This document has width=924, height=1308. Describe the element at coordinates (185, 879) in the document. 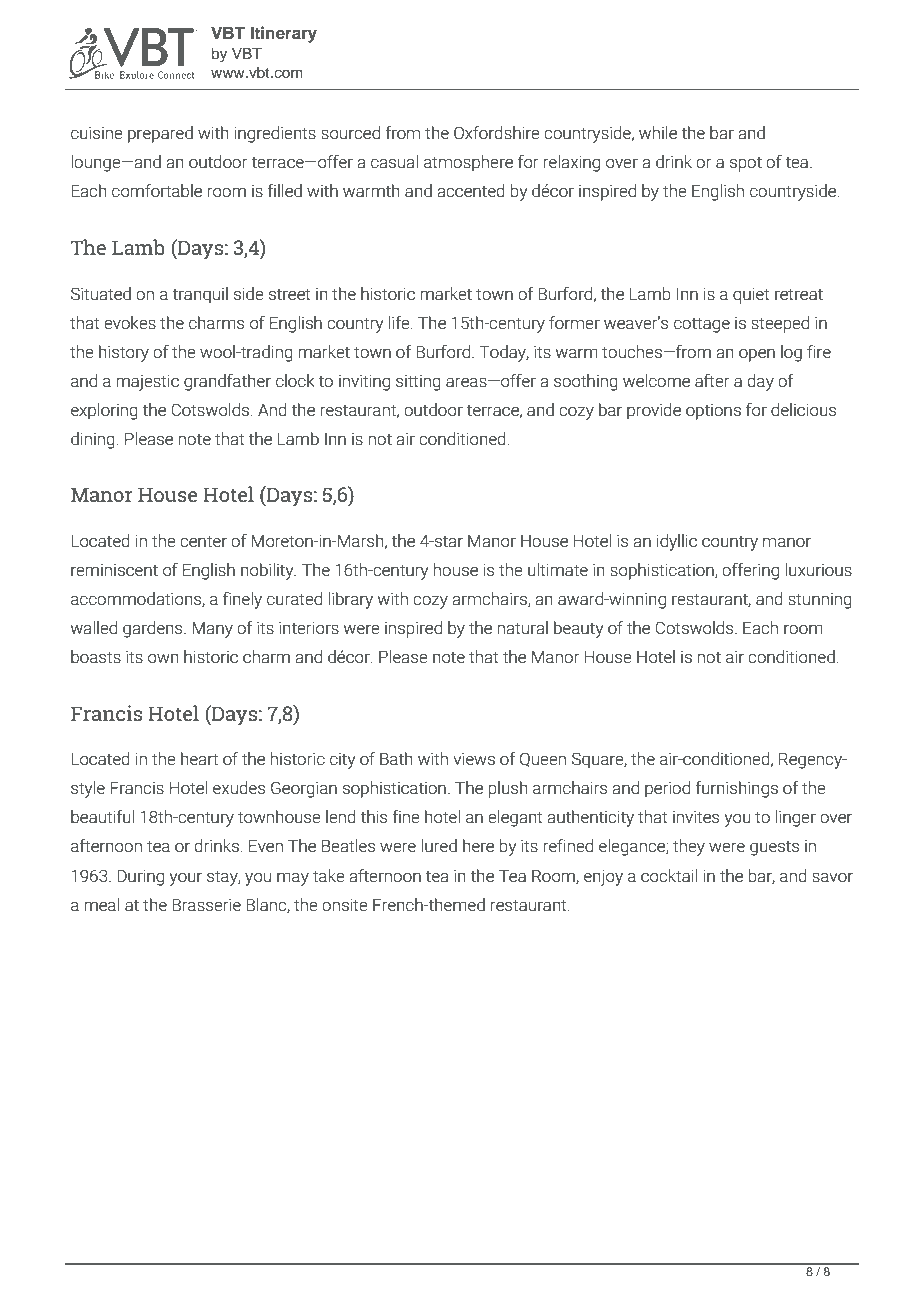

I see `your` at that location.
